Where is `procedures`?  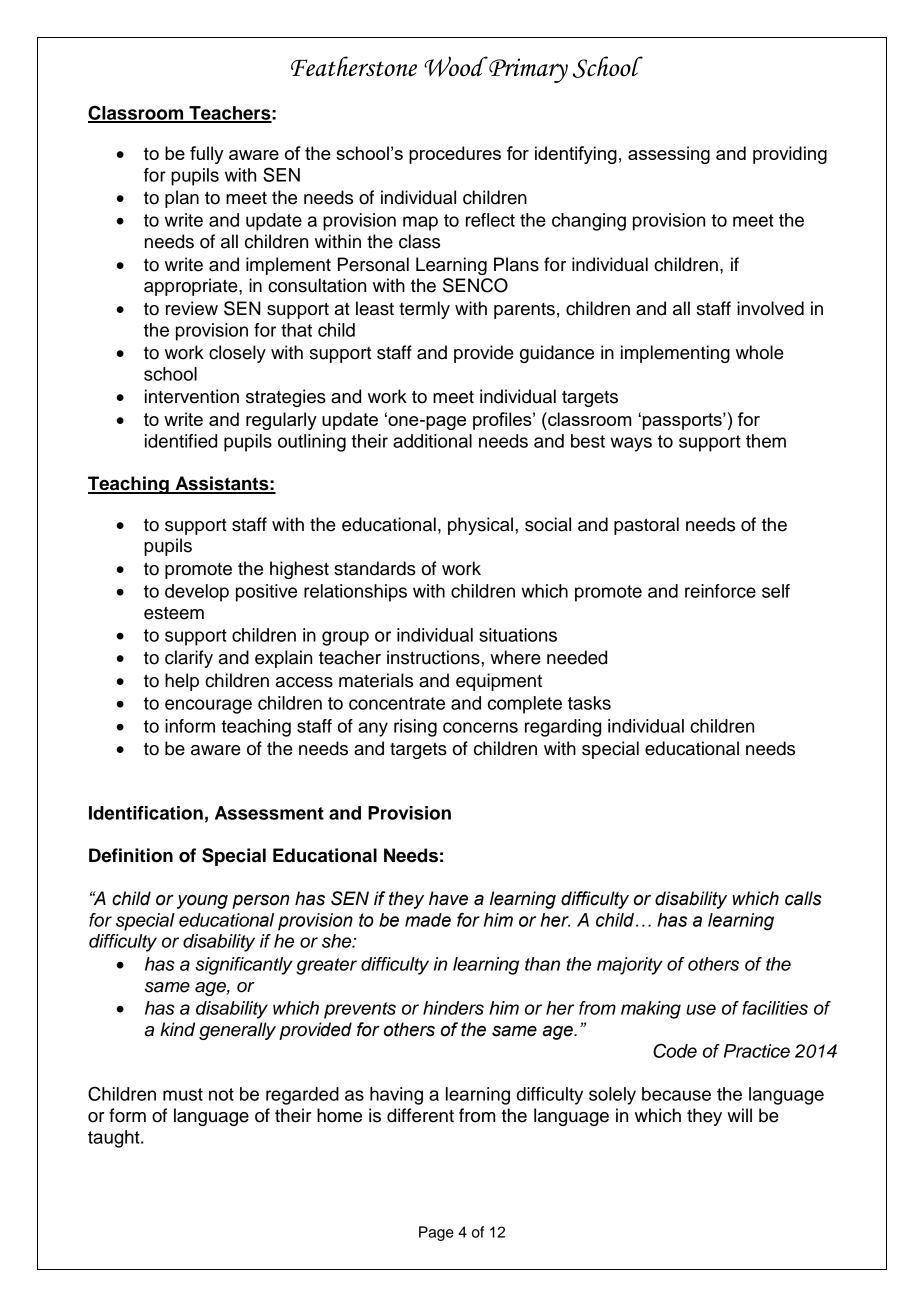 procedures is located at coordinates (455, 155).
